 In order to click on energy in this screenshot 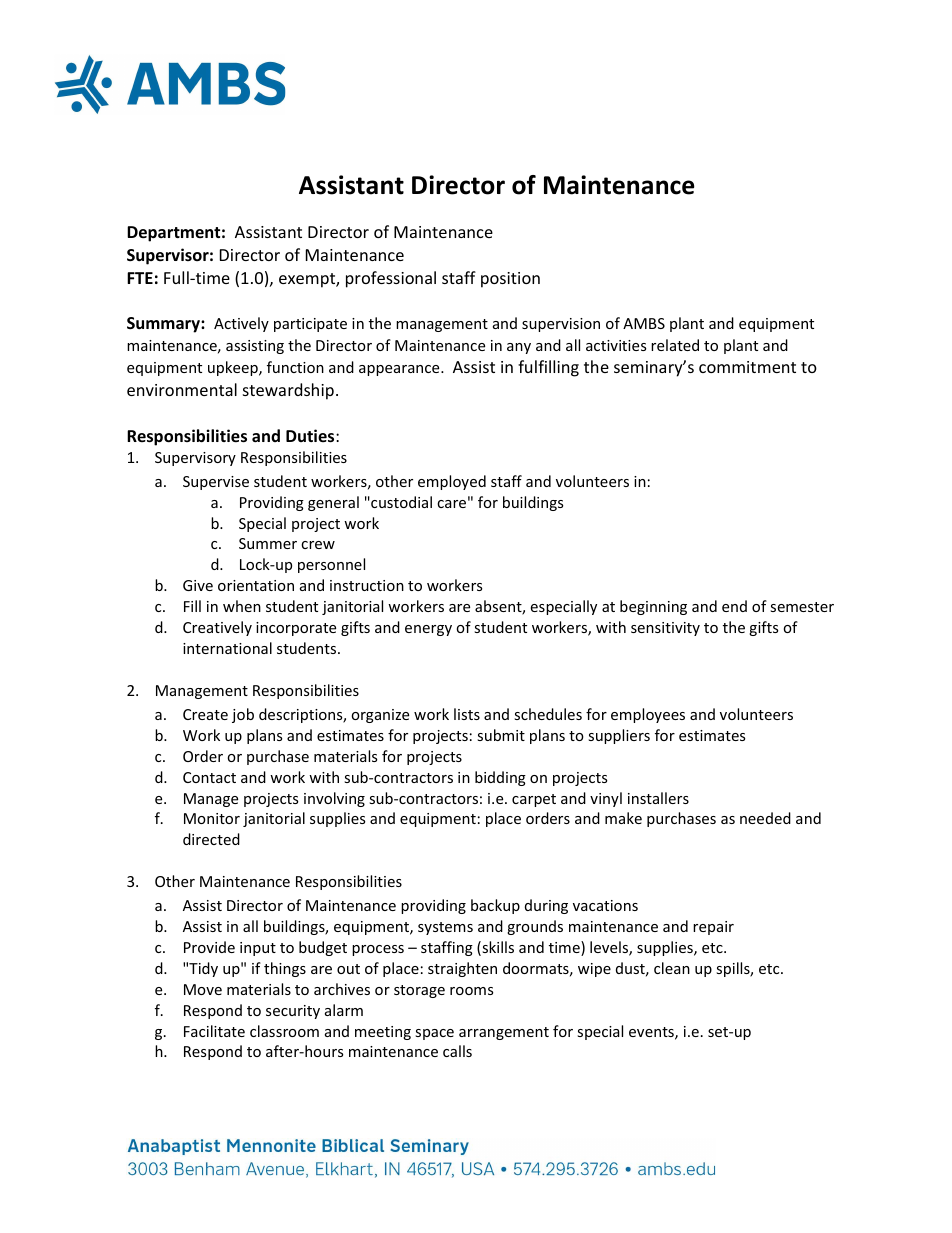, I will do `click(428, 630)`.
